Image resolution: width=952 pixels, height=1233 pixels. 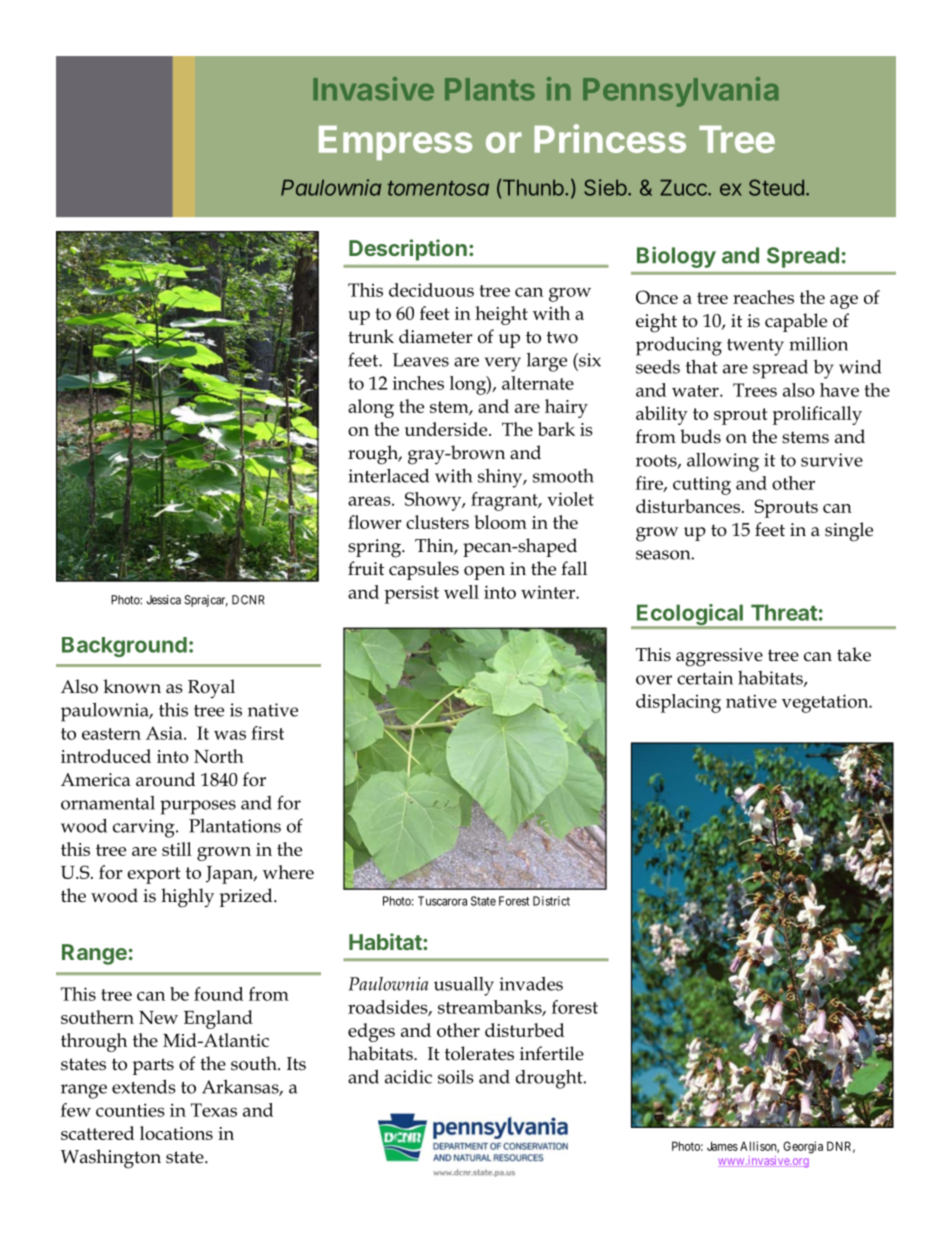 What do you see at coordinates (680, 92) in the screenshot?
I see `Pennsylvania` at bounding box center [680, 92].
